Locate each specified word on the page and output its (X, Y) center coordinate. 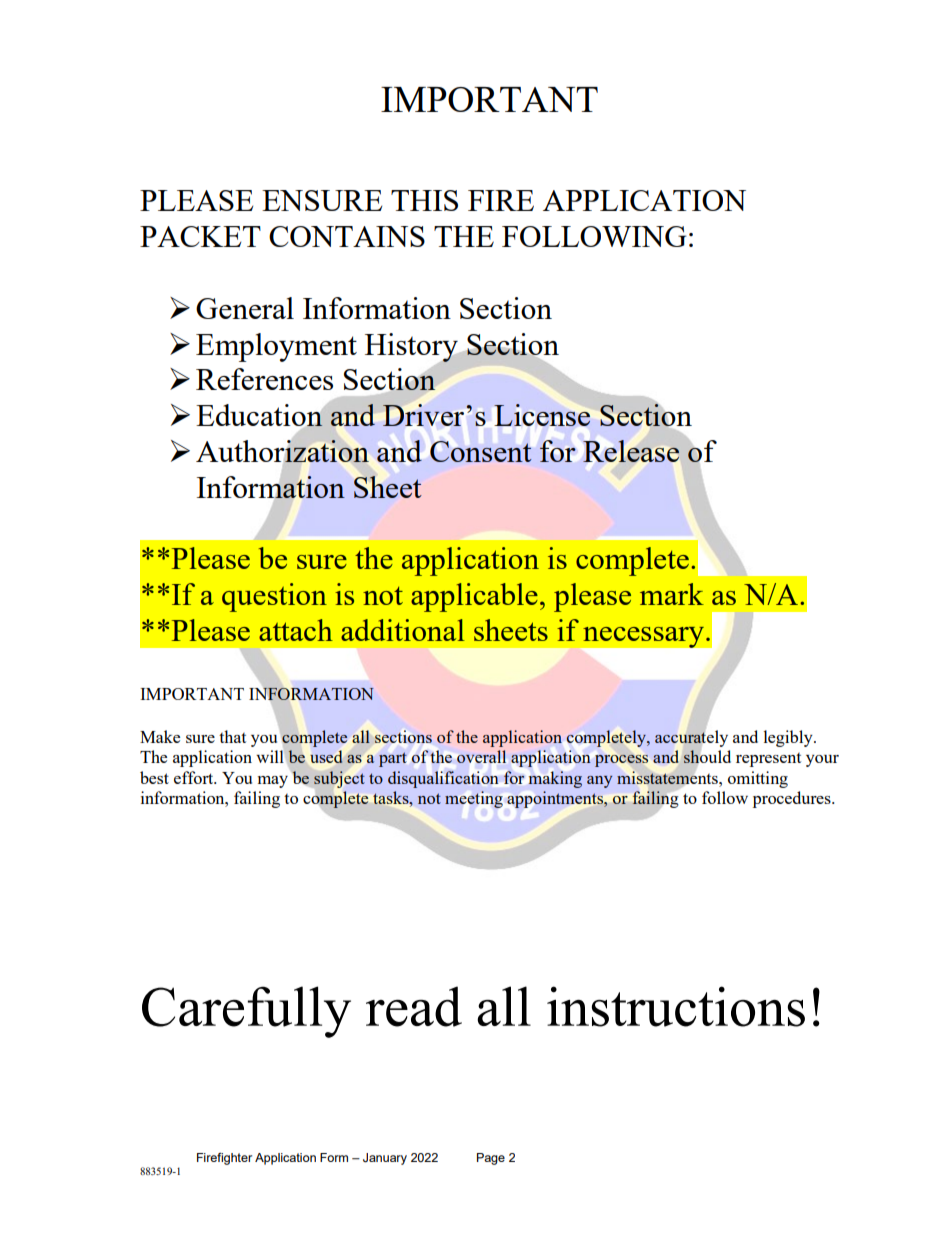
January (385, 1159)
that (232, 736)
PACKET (200, 236)
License (542, 415)
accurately (691, 738)
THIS (424, 200)
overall (481, 756)
